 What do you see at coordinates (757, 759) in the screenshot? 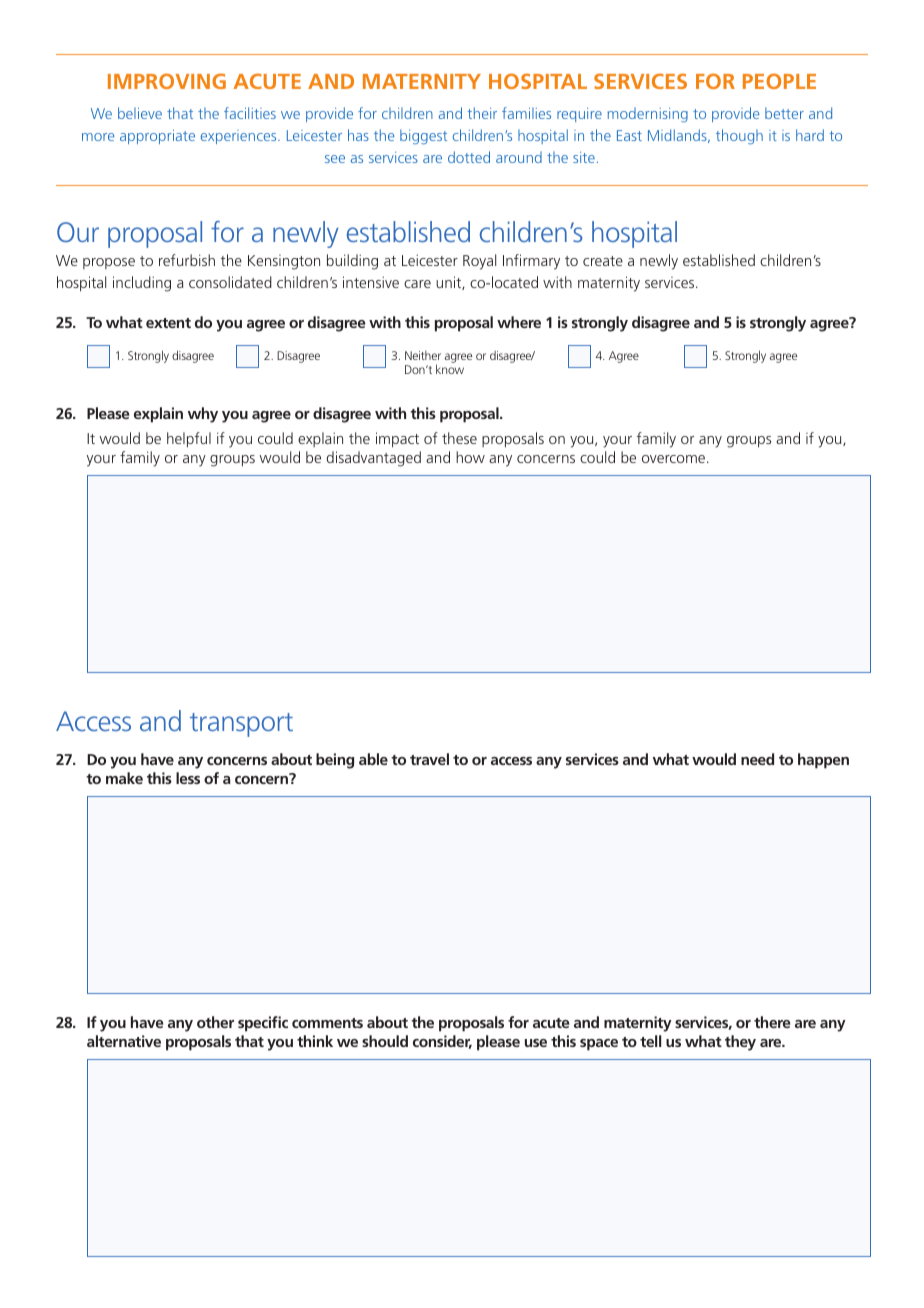
I see `need` at bounding box center [757, 759].
